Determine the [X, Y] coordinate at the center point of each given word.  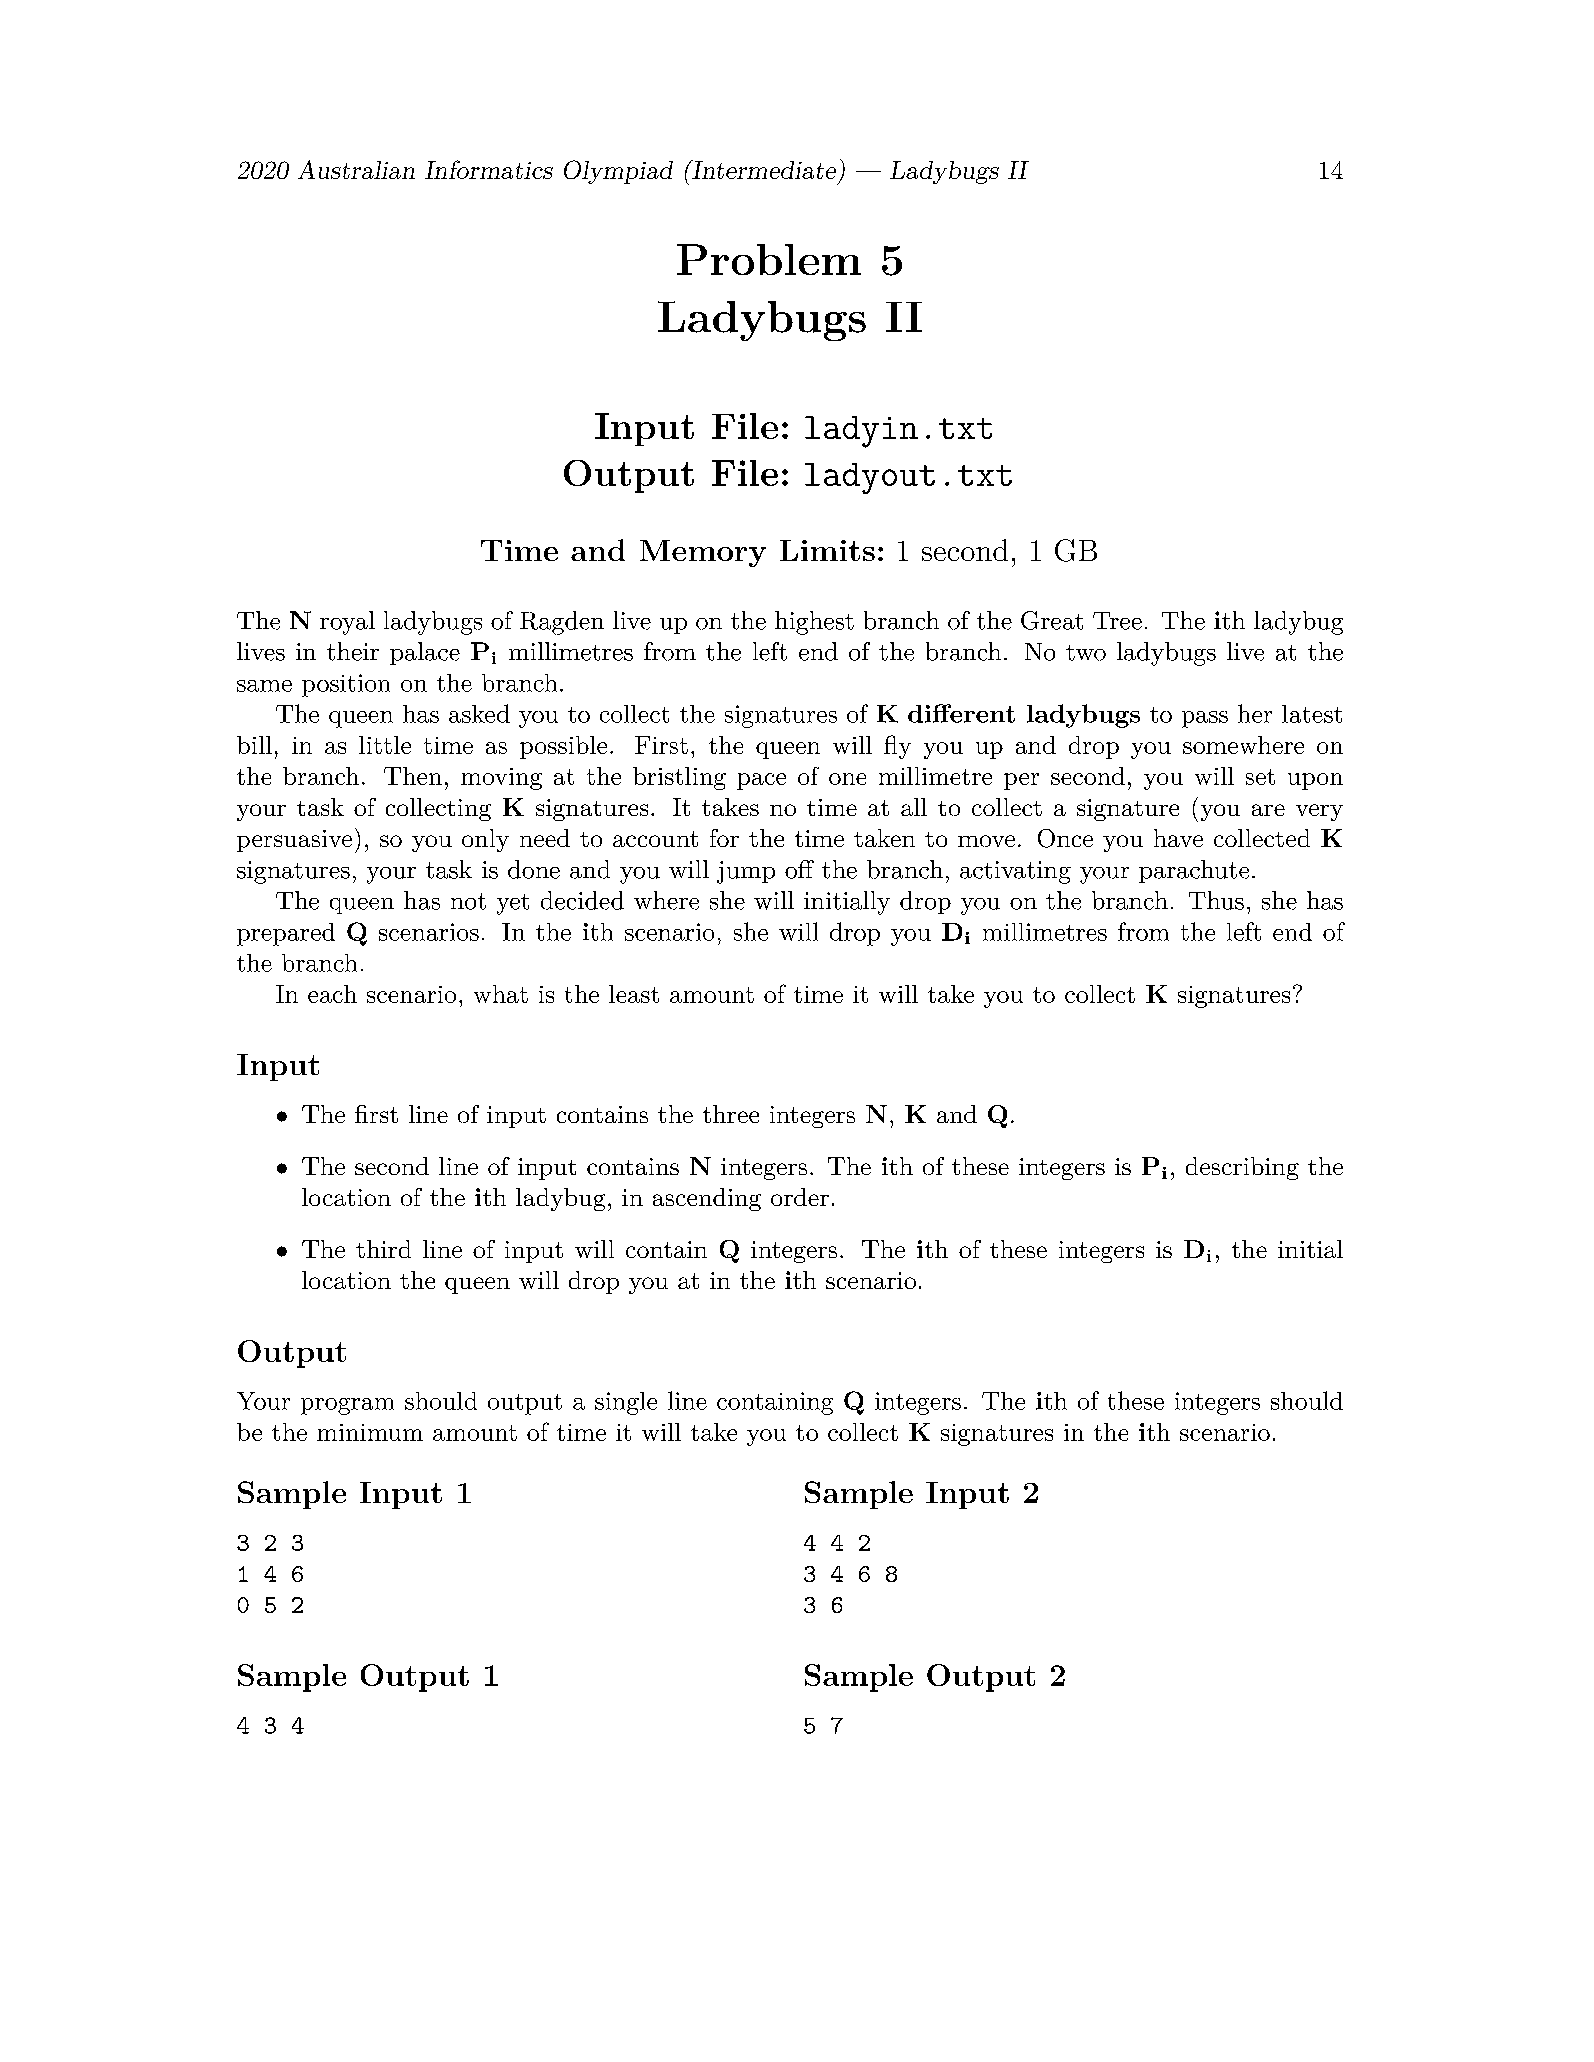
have [1178, 838]
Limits [827, 550]
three [731, 1114]
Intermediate [763, 169]
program [347, 1406]
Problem [769, 259]
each [332, 994]
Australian [356, 169]
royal [347, 623]
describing [1242, 1168]
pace [761, 781]
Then [413, 776]
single [626, 1403]
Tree [1117, 621]
